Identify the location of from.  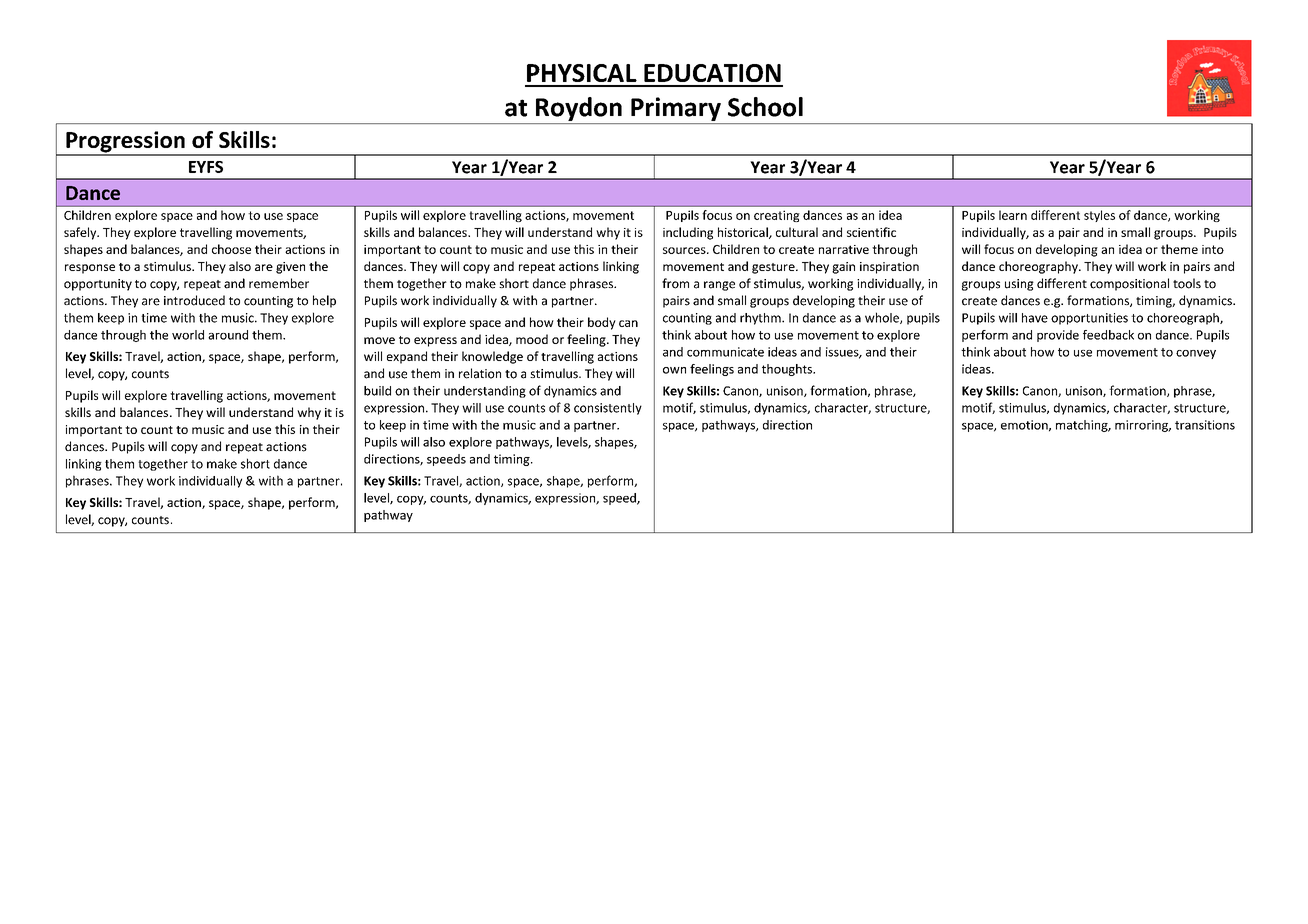
(675, 283).
